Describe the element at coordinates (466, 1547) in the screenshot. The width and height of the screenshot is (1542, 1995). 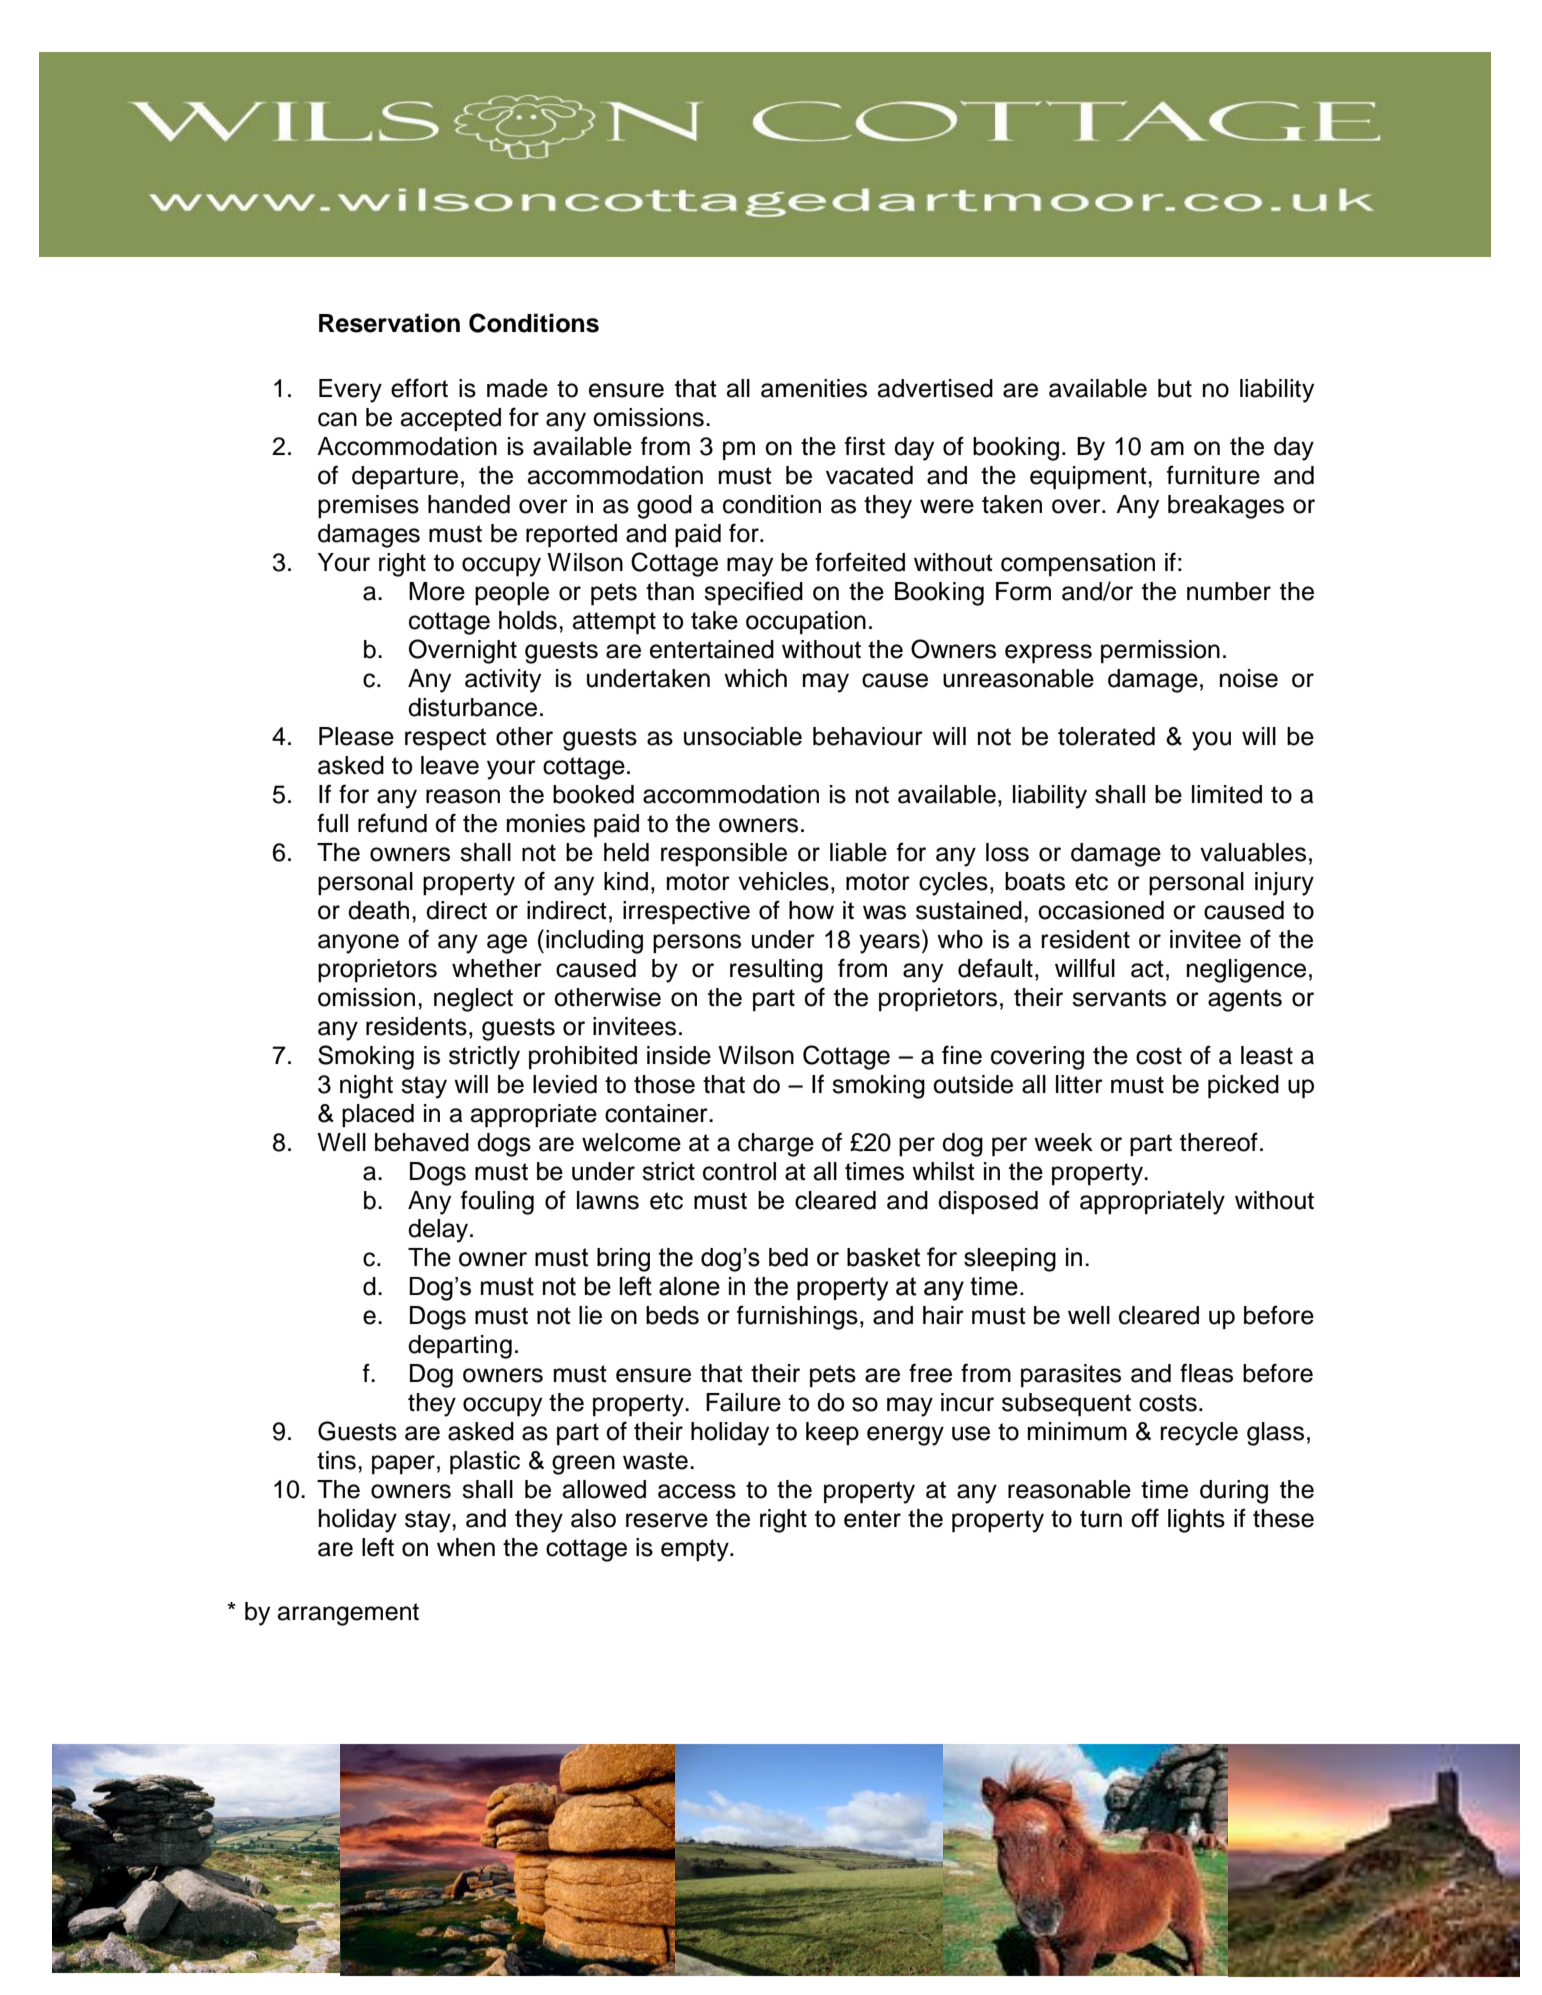
I see `when` at that location.
